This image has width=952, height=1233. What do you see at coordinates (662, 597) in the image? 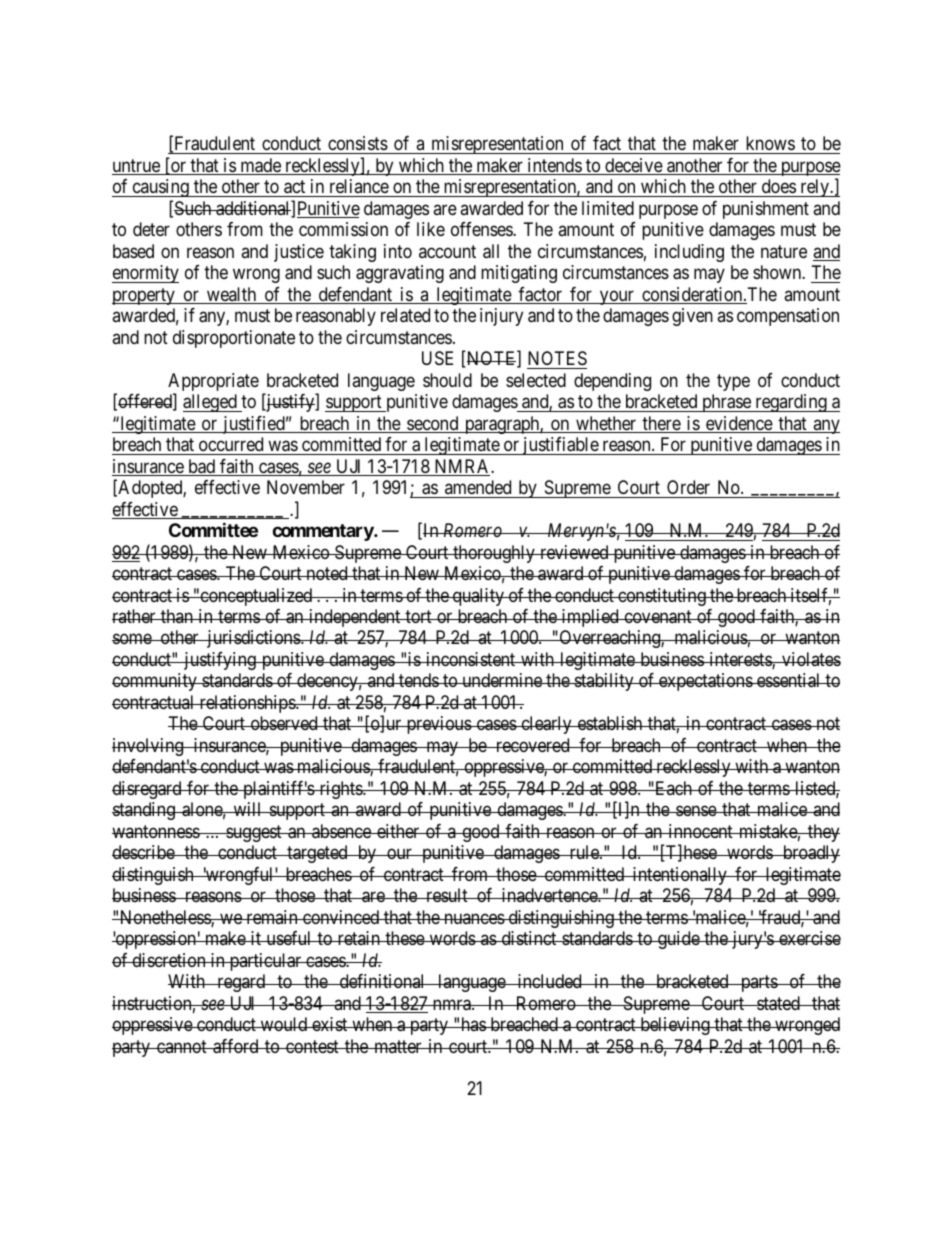
I see `constituting` at bounding box center [662, 597].
